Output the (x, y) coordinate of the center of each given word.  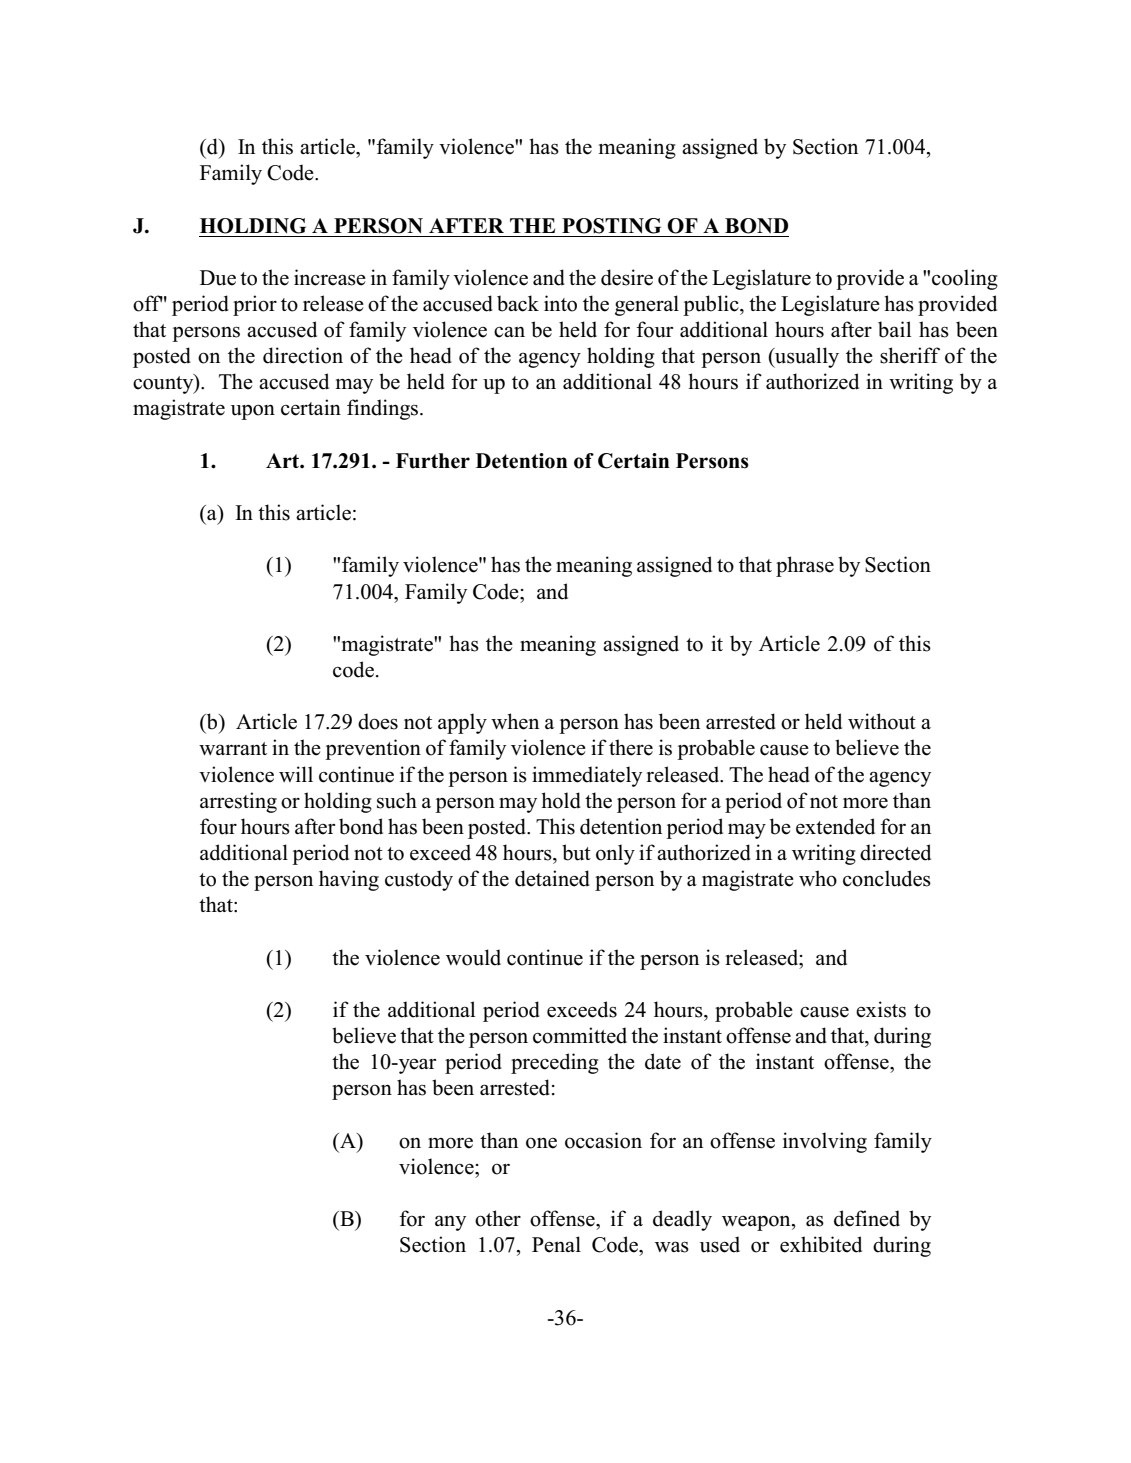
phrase (805, 566)
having (349, 880)
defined (867, 1218)
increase (330, 277)
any (450, 1223)
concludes (887, 878)
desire (627, 277)
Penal (556, 1244)
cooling (965, 279)
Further (433, 461)
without (882, 721)
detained (552, 878)
